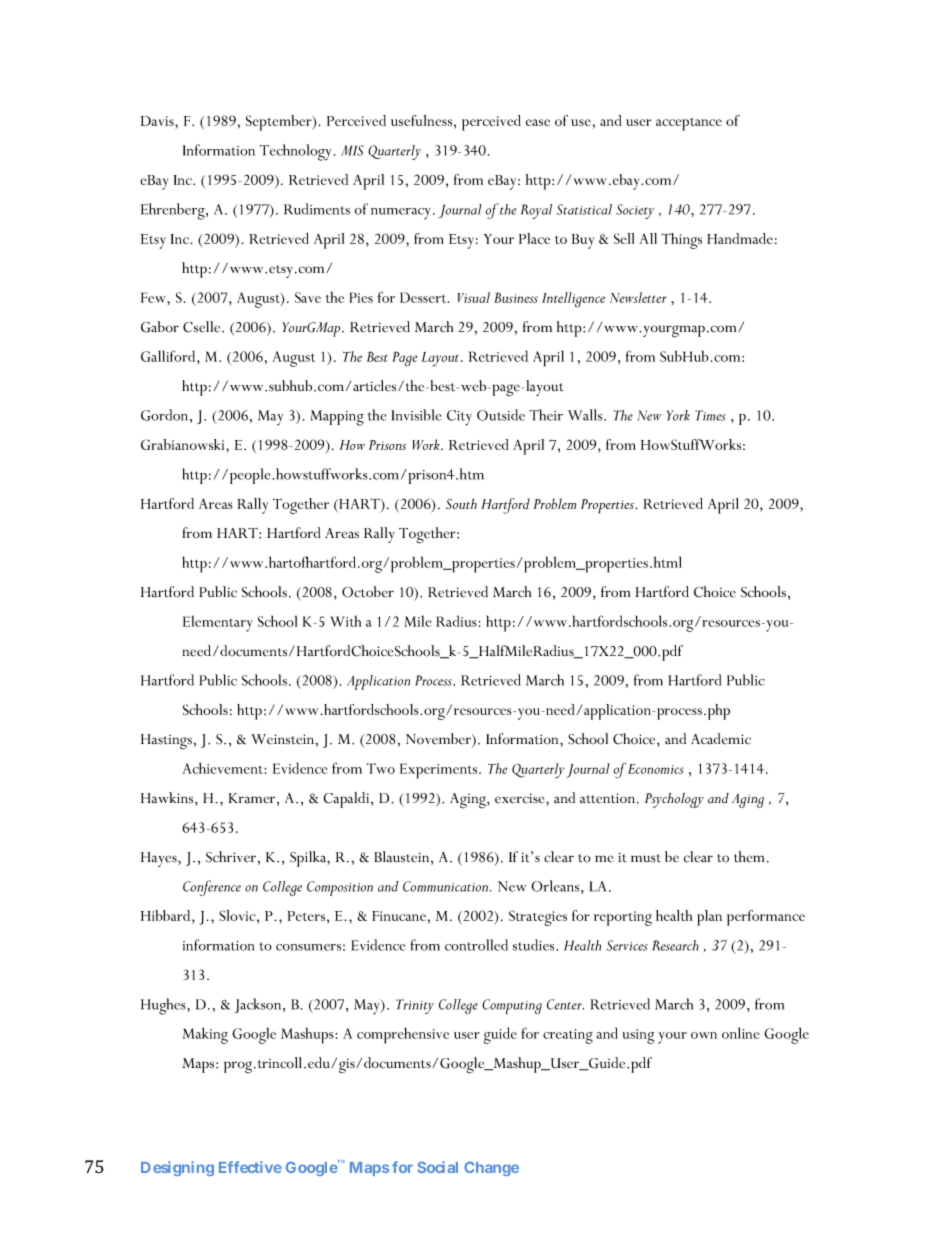  Describe the element at coordinates (250, 1167) in the document. I see `Effective` at that location.
